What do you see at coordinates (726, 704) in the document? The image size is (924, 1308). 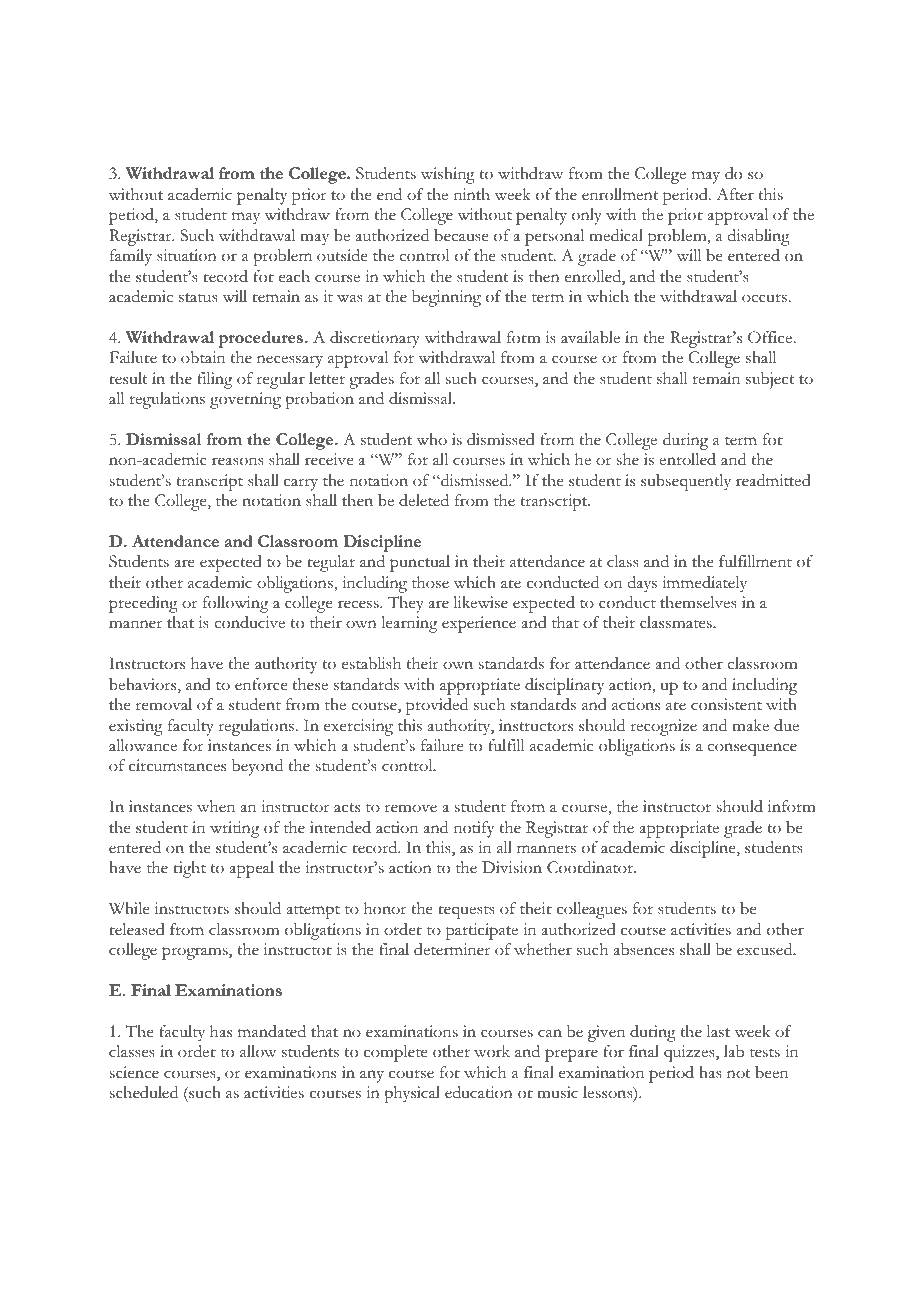 I see `consistent` at bounding box center [726, 704].
